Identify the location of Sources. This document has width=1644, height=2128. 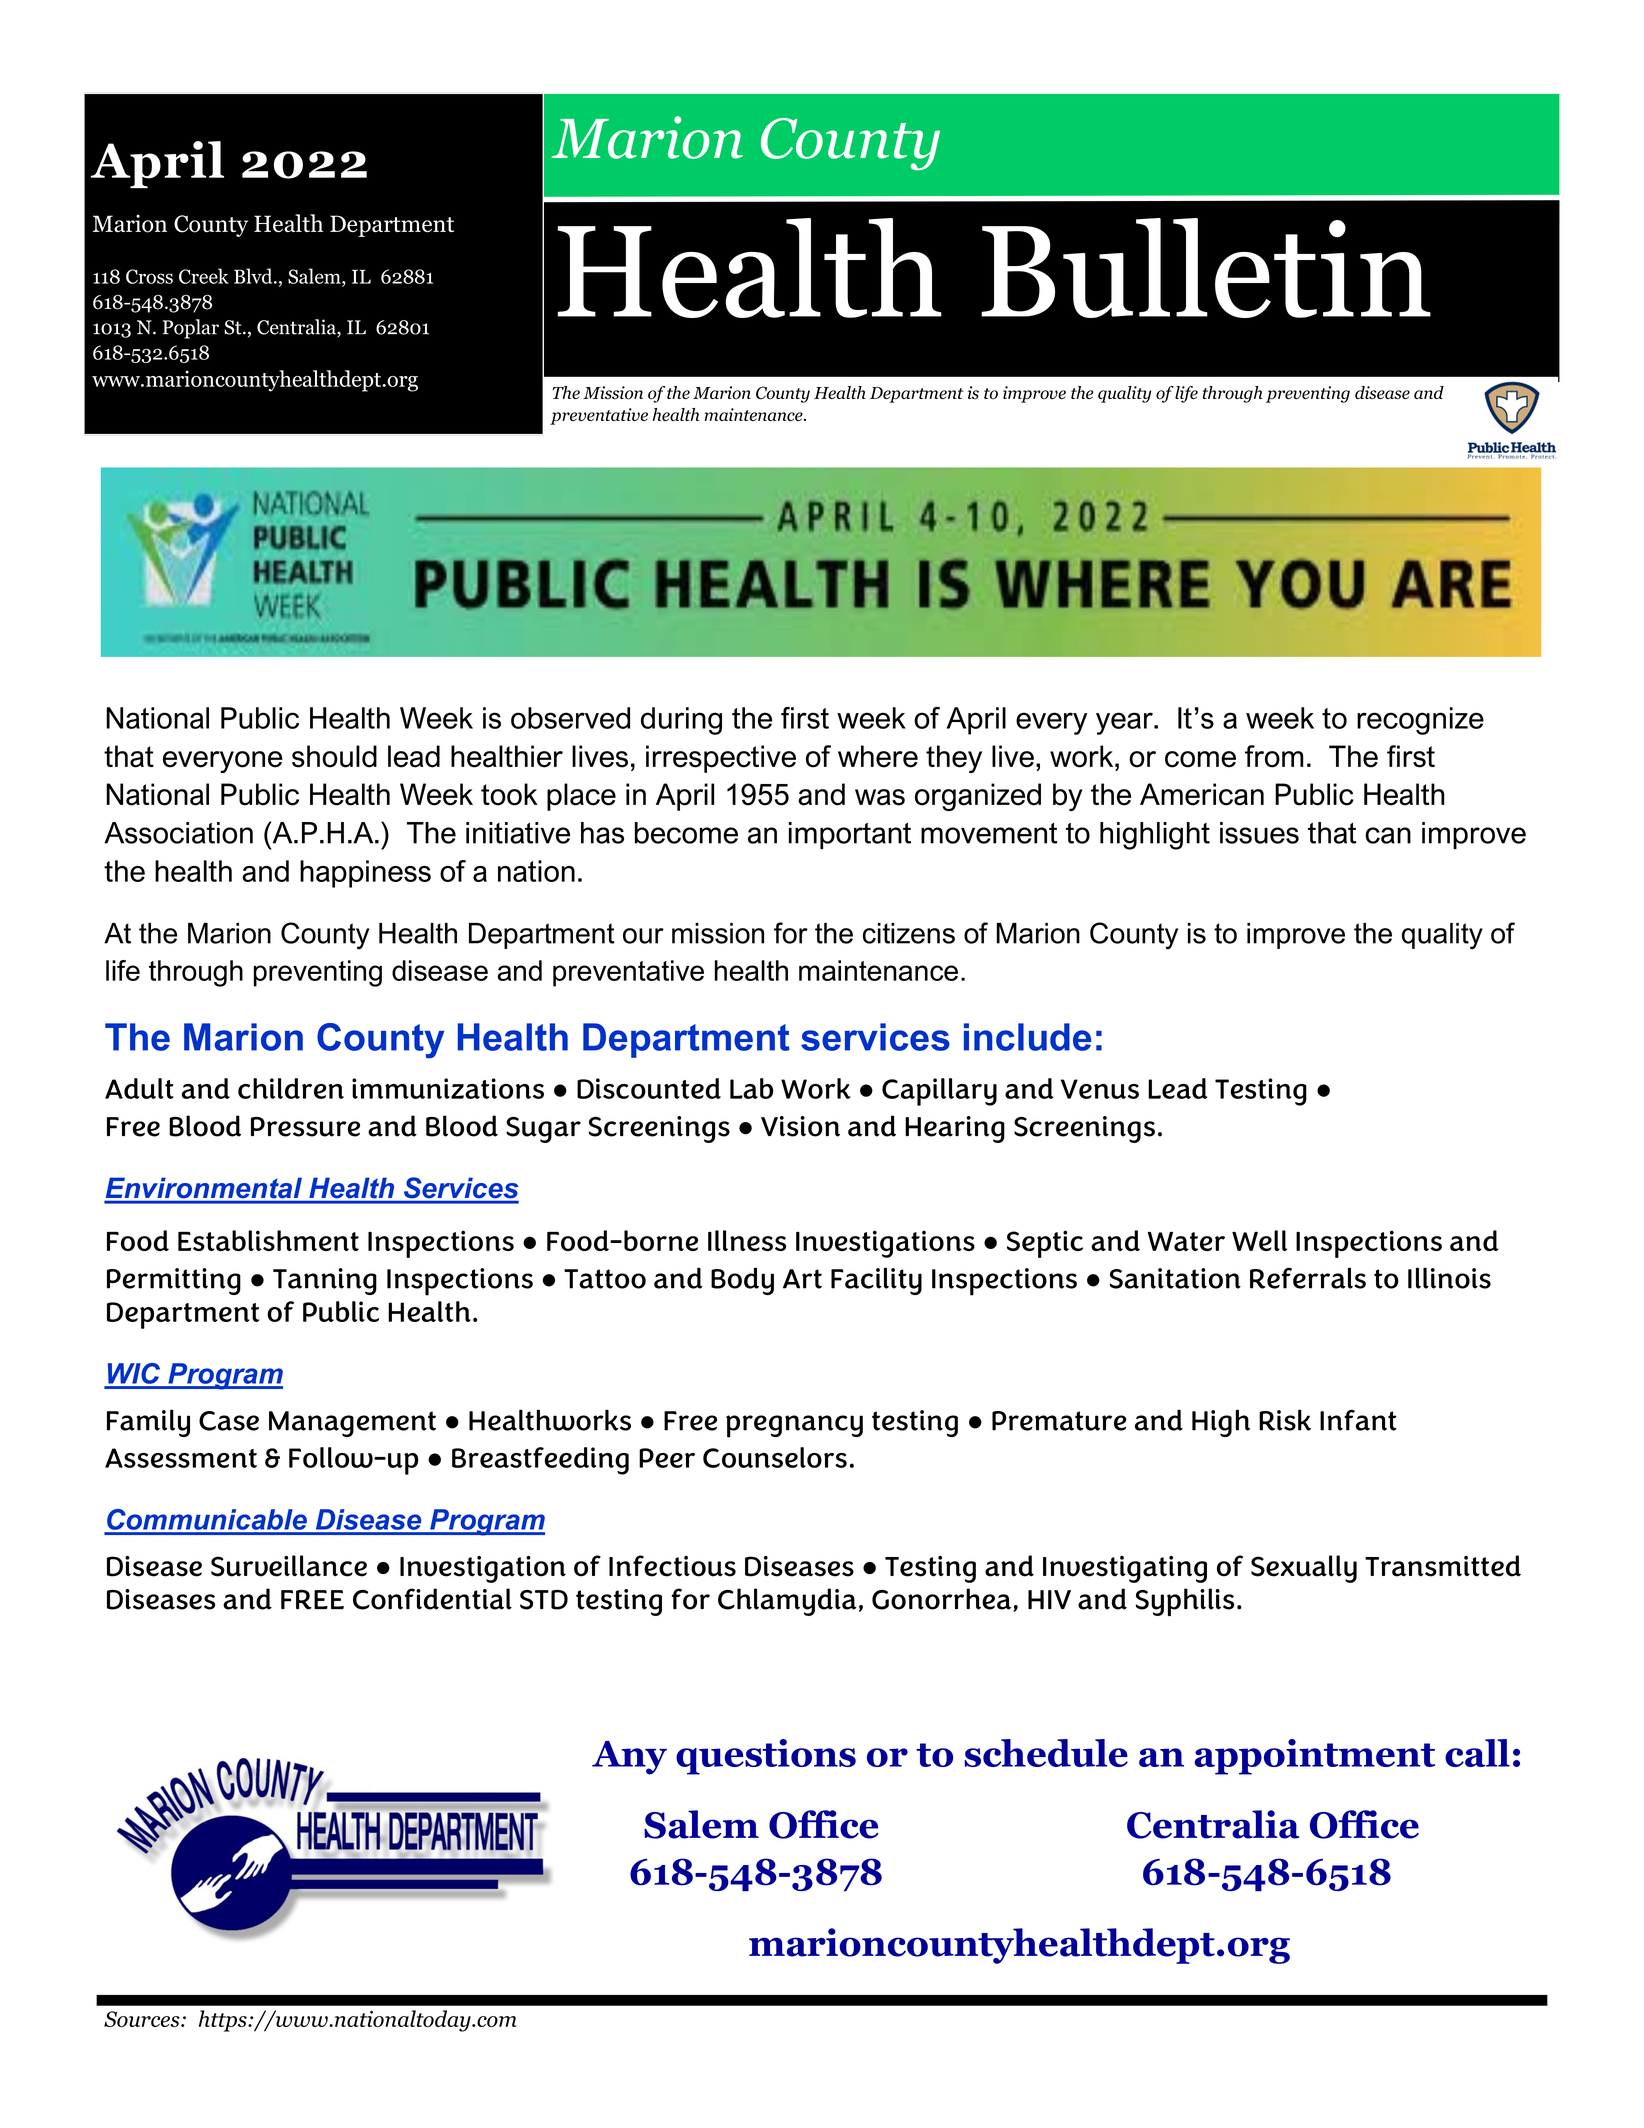
(143, 2019).
